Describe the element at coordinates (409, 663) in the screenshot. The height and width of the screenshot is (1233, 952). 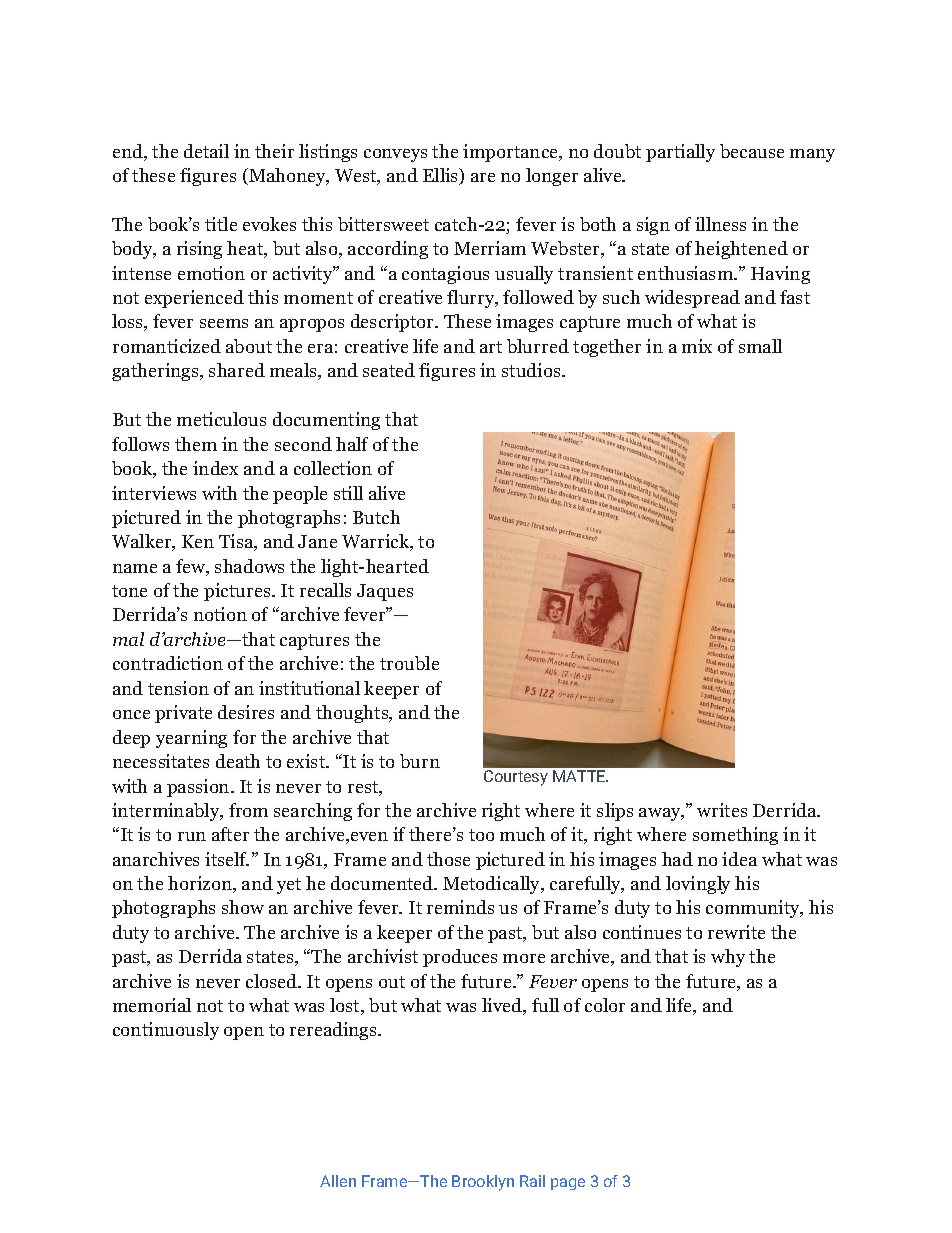
I see `trouble` at that location.
